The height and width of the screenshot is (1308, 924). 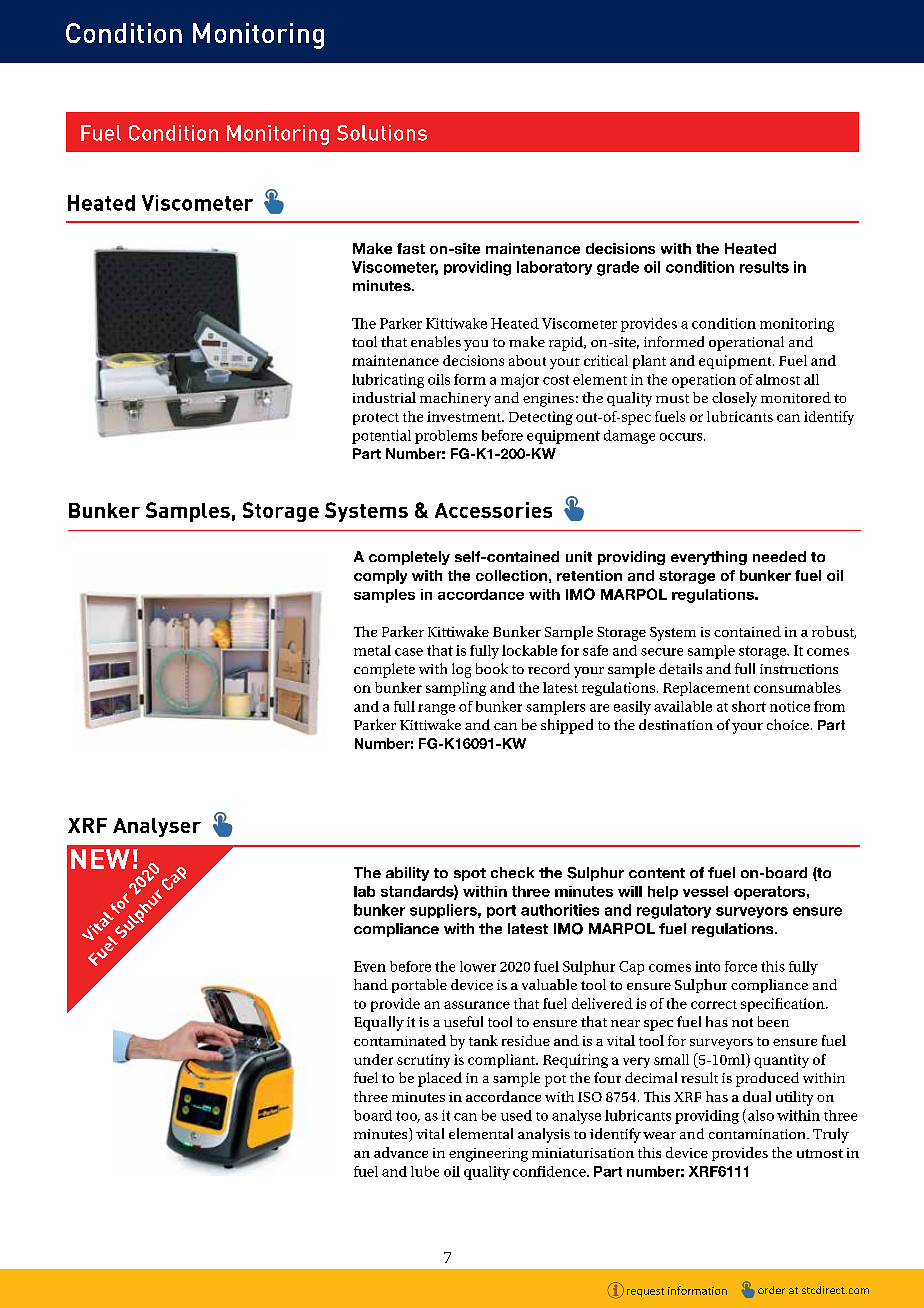 What do you see at coordinates (470, 874) in the screenshot?
I see `spot` at bounding box center [470, 874].
